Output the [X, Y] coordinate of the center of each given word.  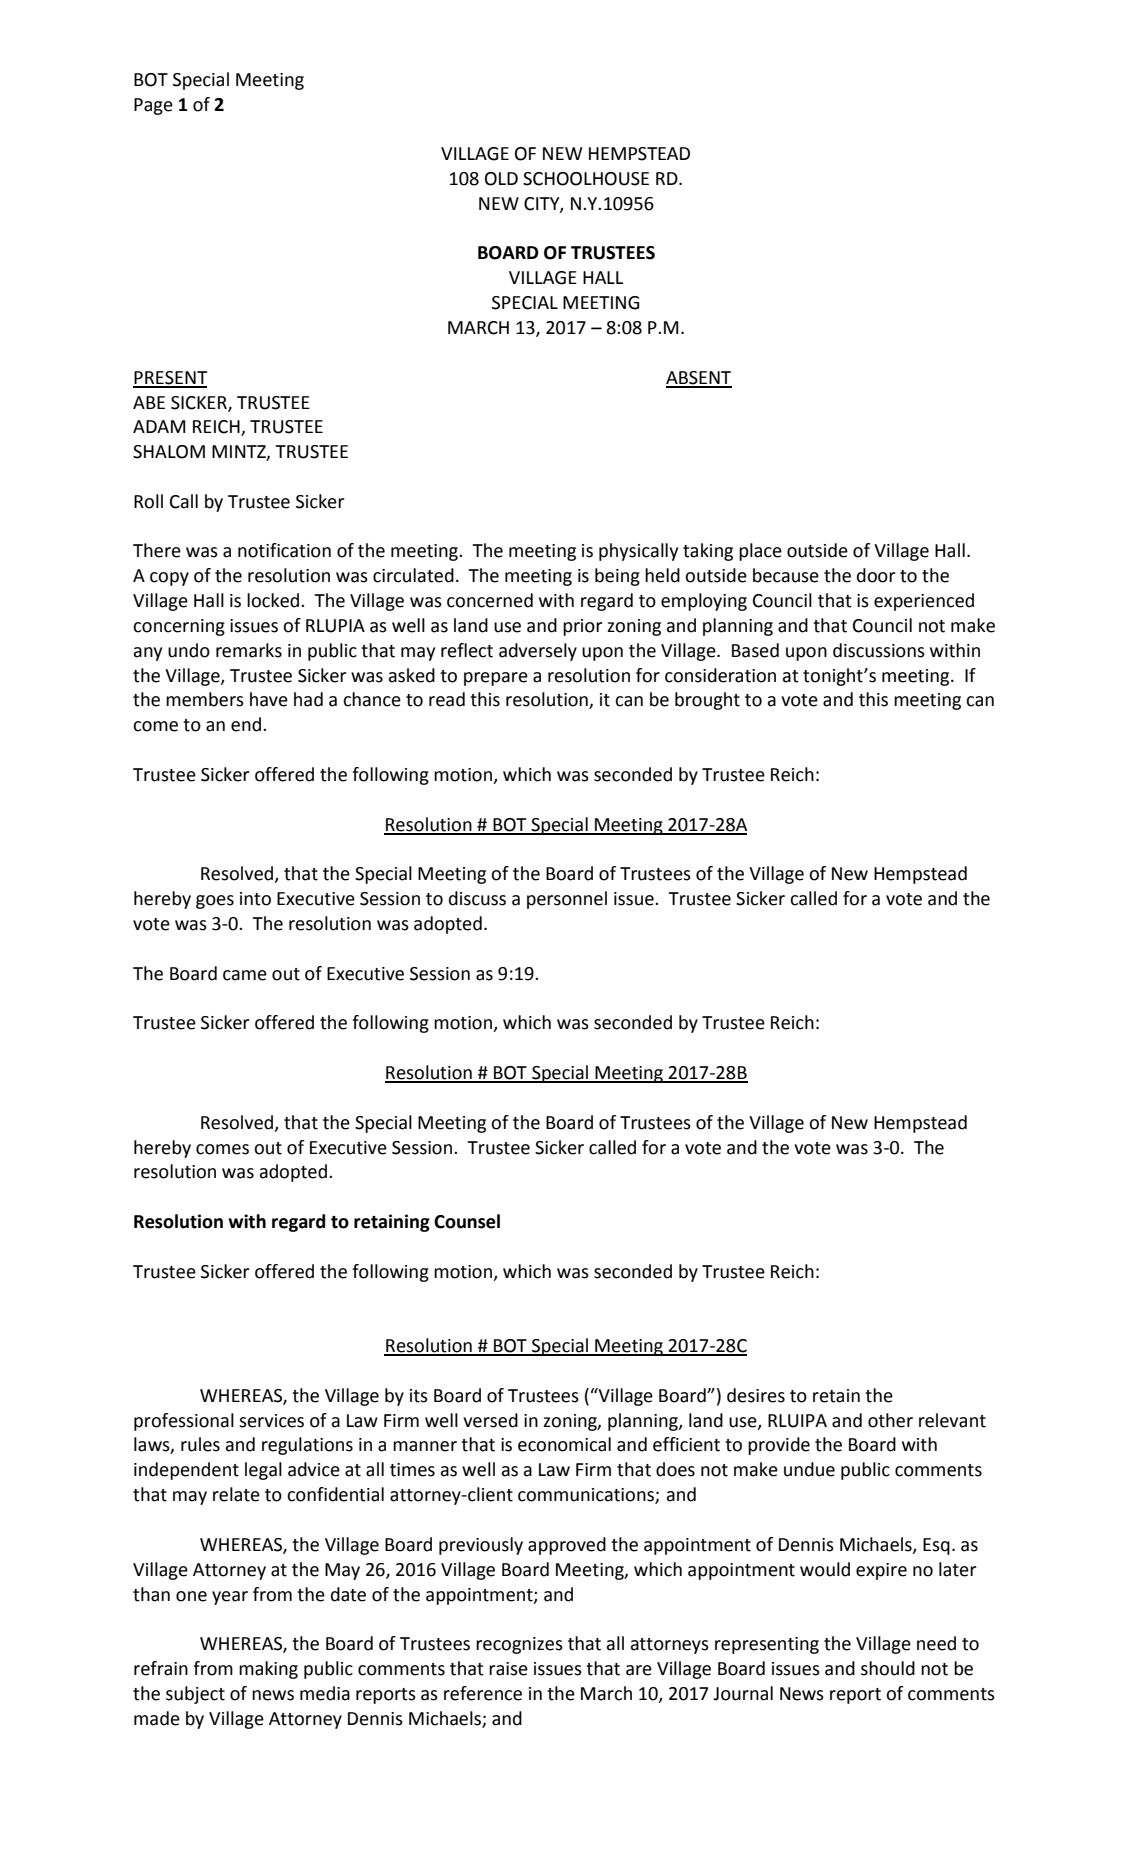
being [617, 577]
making [268, 1670]
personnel [567, 900]
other [890, 1420]
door [876, 575]
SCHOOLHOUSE [586, 179]
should [888, 1668]
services [271, 1421]
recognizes [519, 1645]
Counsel [467, 1221]
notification [284, 550]
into [255, 899]
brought [707, 701]
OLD [501, 179]
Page [153, 106]
